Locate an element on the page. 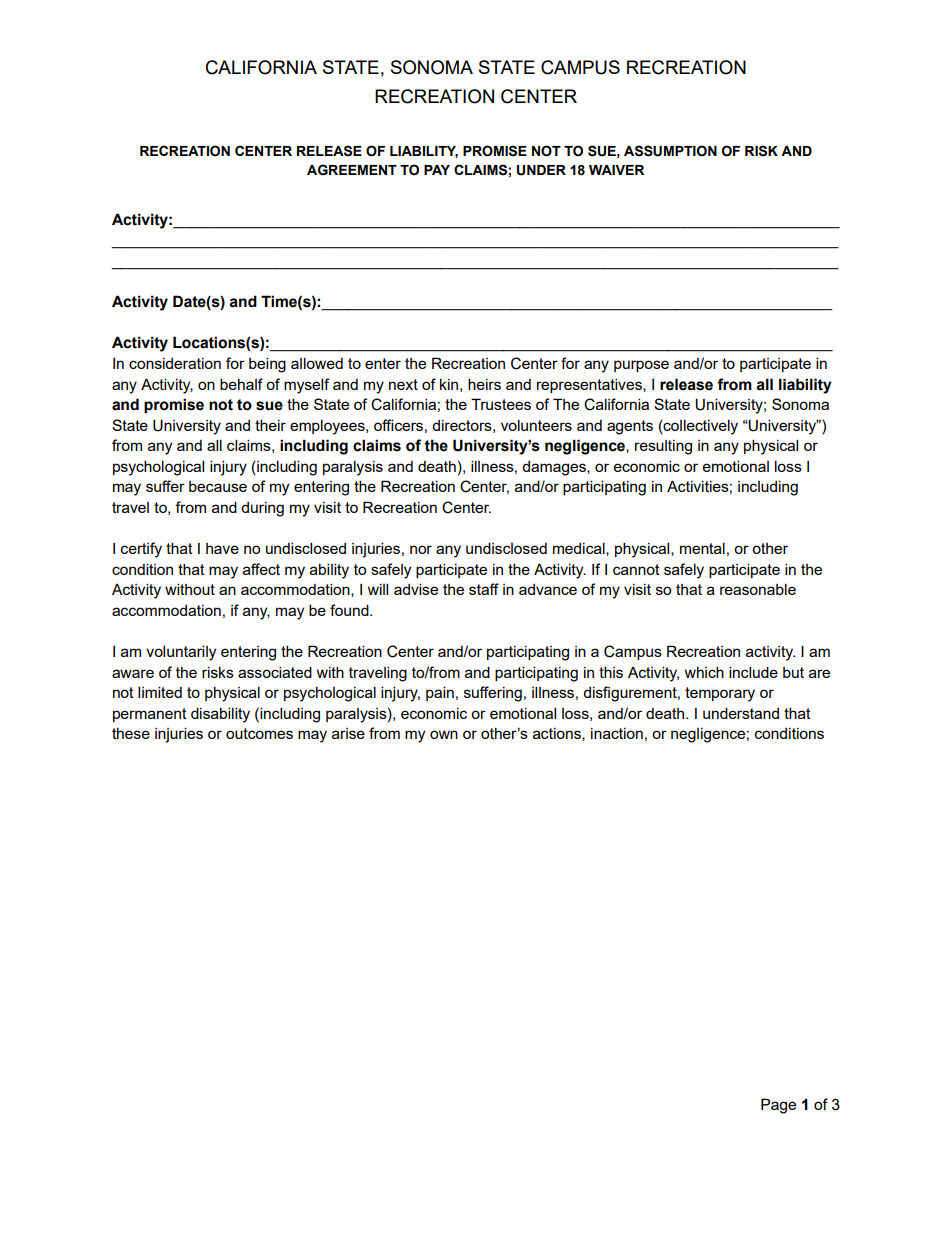 This page has height=1233, width=952. because is located at coordinates (218, 486).
